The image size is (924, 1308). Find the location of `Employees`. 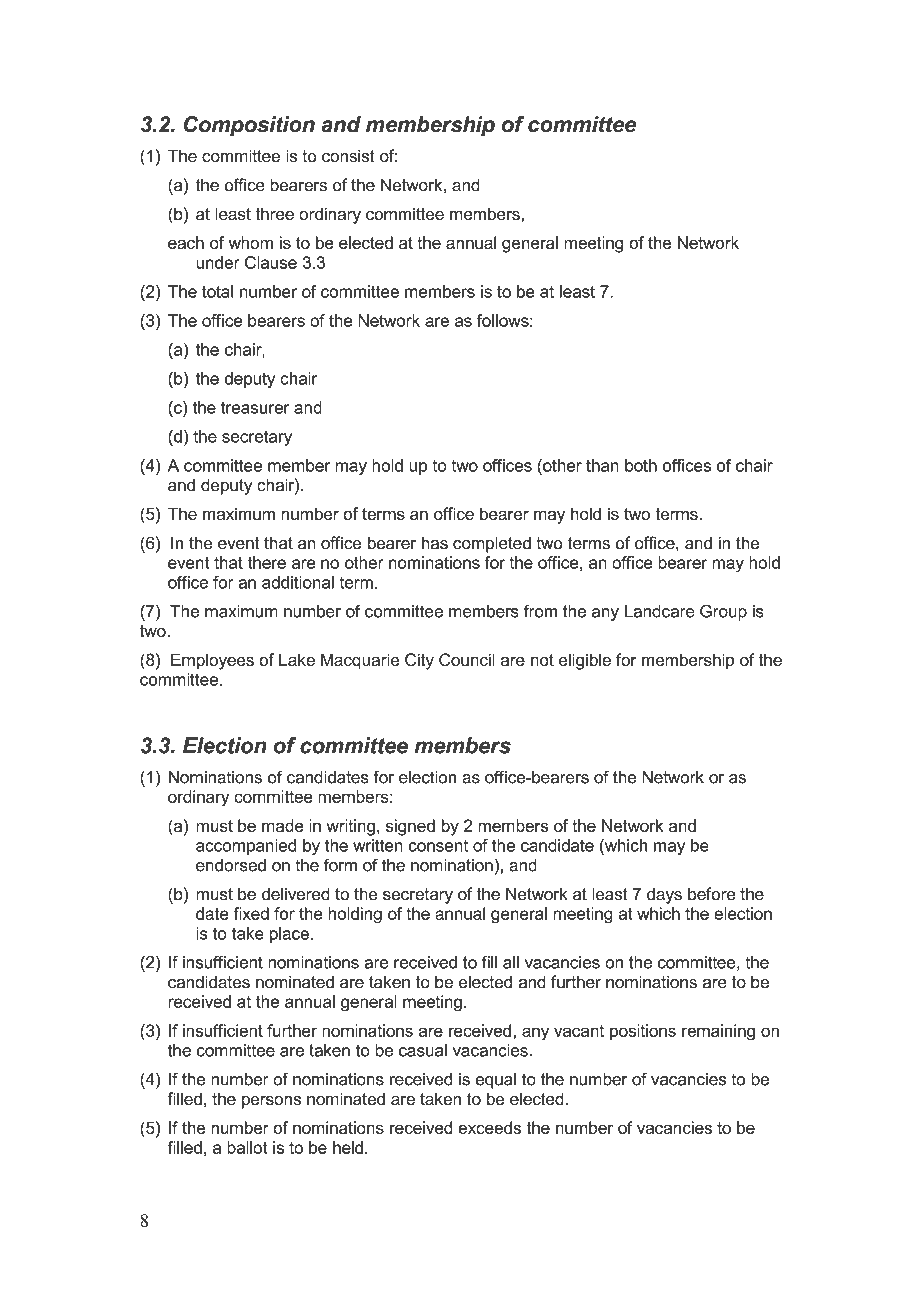

Employees is located at coordinates (212, 661).
